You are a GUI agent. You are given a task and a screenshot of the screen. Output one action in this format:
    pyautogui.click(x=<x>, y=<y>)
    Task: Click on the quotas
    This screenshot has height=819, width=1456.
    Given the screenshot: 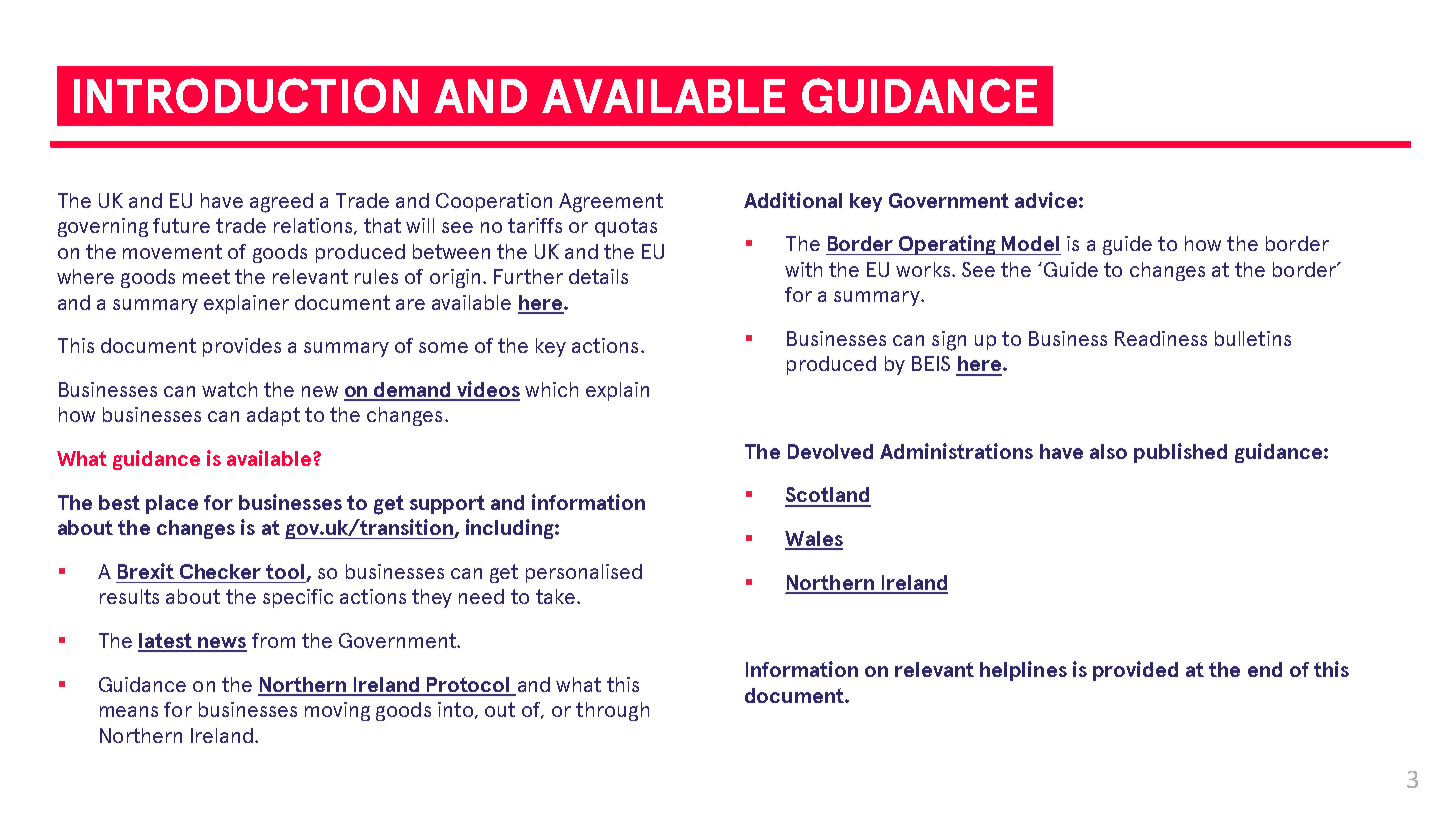 What is the action you would take?
    pyautogui.click(x=626, y=227)
